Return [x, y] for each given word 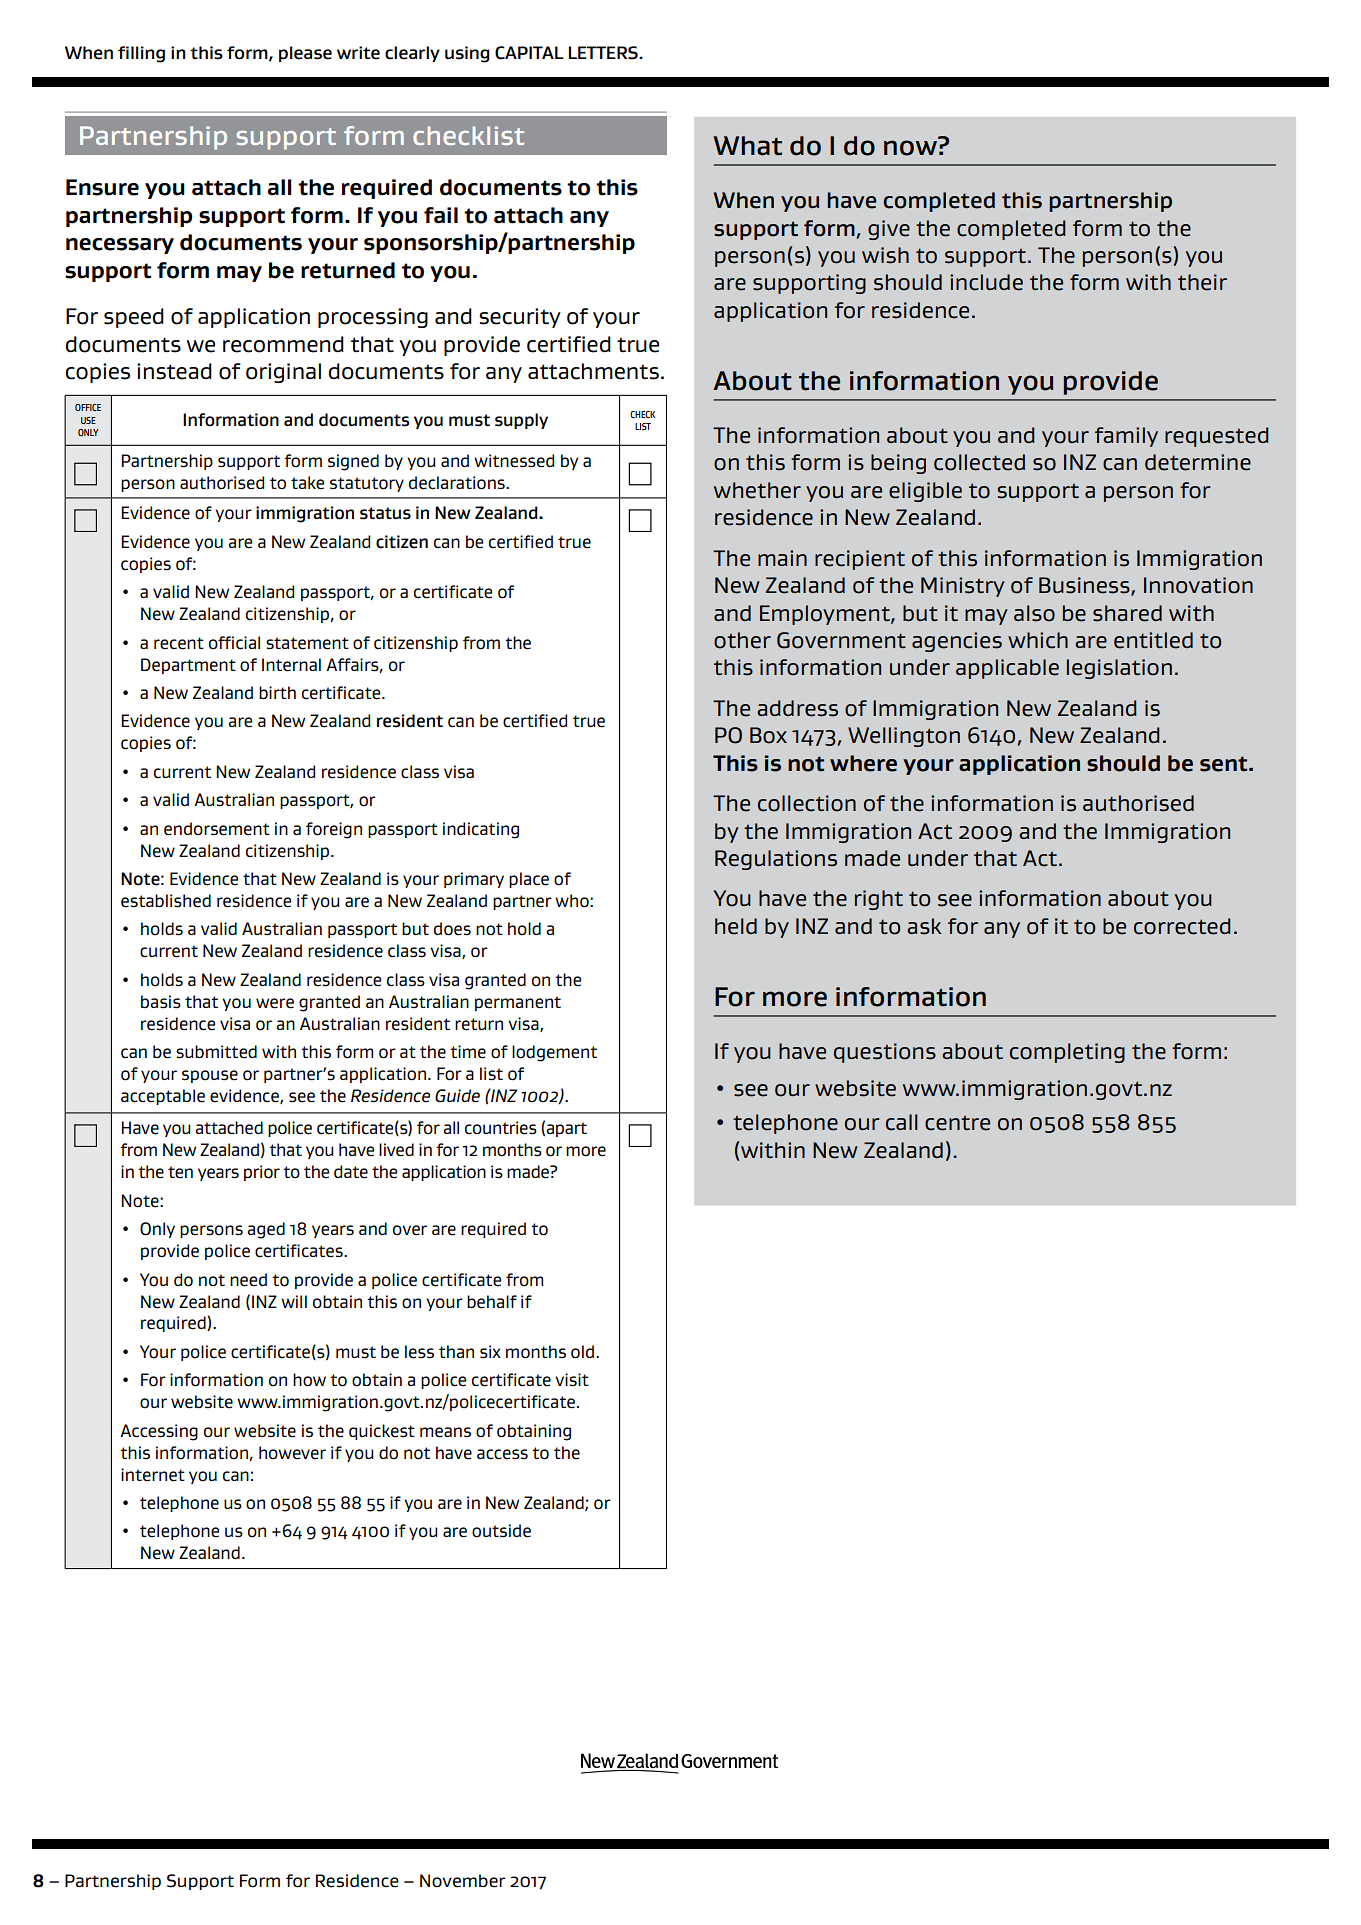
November [463, 1881]
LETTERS [604, 53]
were [275, 1003]
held [736, 926]
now [911, 147]
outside [501, 1531]
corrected [1182, 926]
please [305, 54]
